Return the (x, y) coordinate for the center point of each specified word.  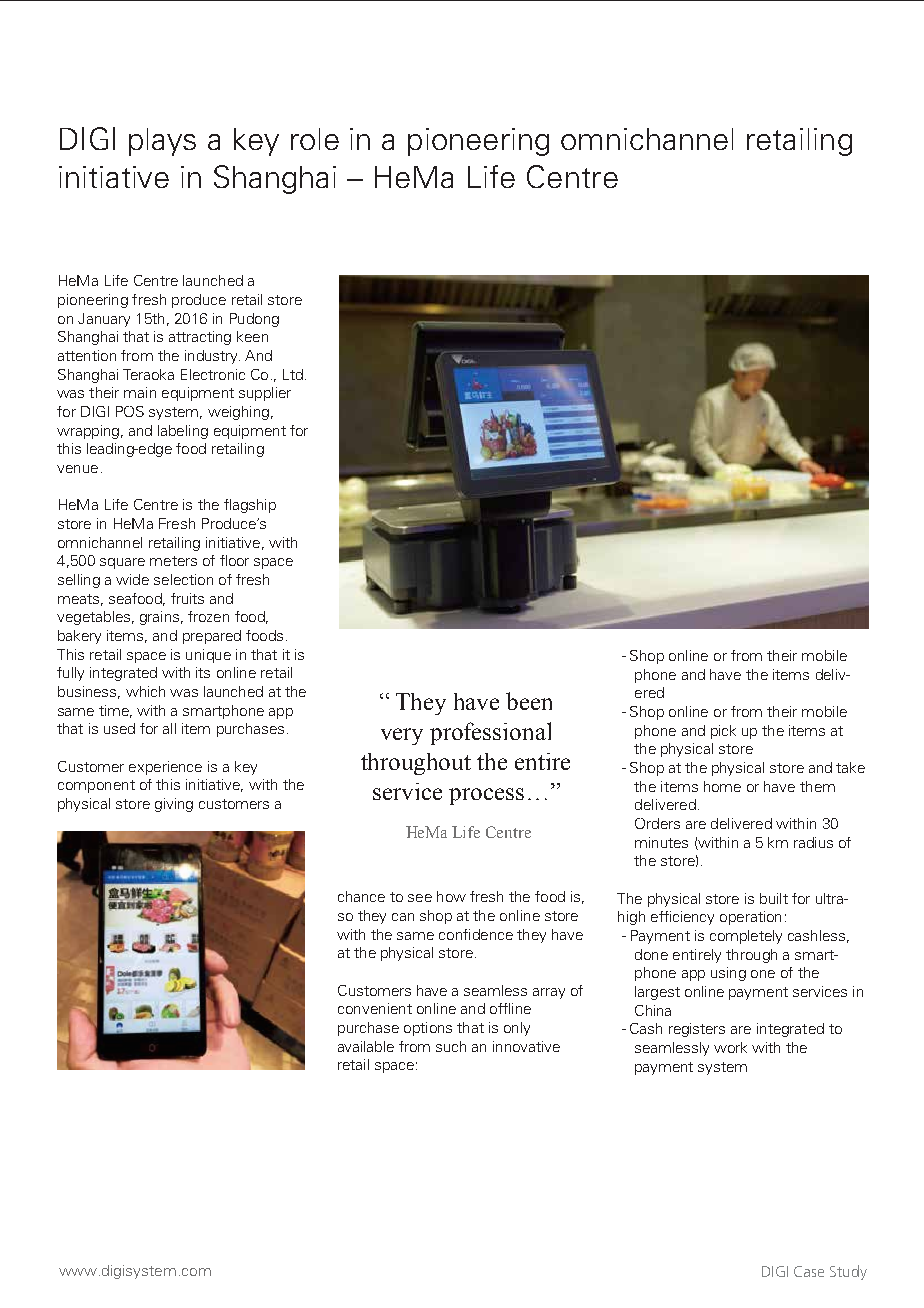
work (730, 1047)
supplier (265, 394)
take (850, 767)
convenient (375, 1008)
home (722, 786)
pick (723, 732)
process (486, 796)
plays (162, 142)
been (529, 701)
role (315, 139)
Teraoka (148, 374)
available (366, 1046)
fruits (187, 598)
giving (174, 805)
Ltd (293, 374)
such (451, 1046)
